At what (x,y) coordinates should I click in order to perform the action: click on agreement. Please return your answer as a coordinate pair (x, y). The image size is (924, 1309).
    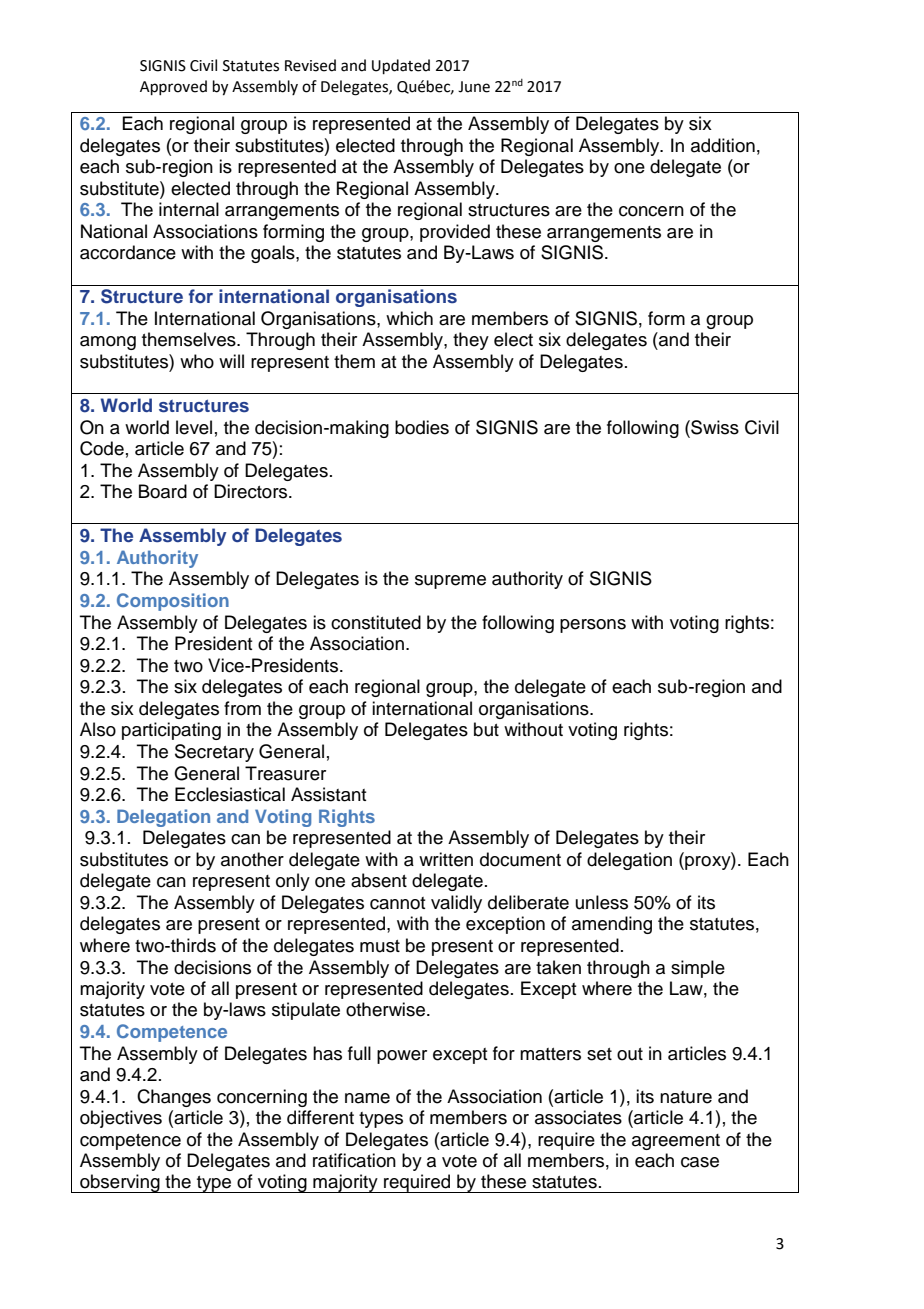
    Looking at the image, I should click on (676, 1142).
